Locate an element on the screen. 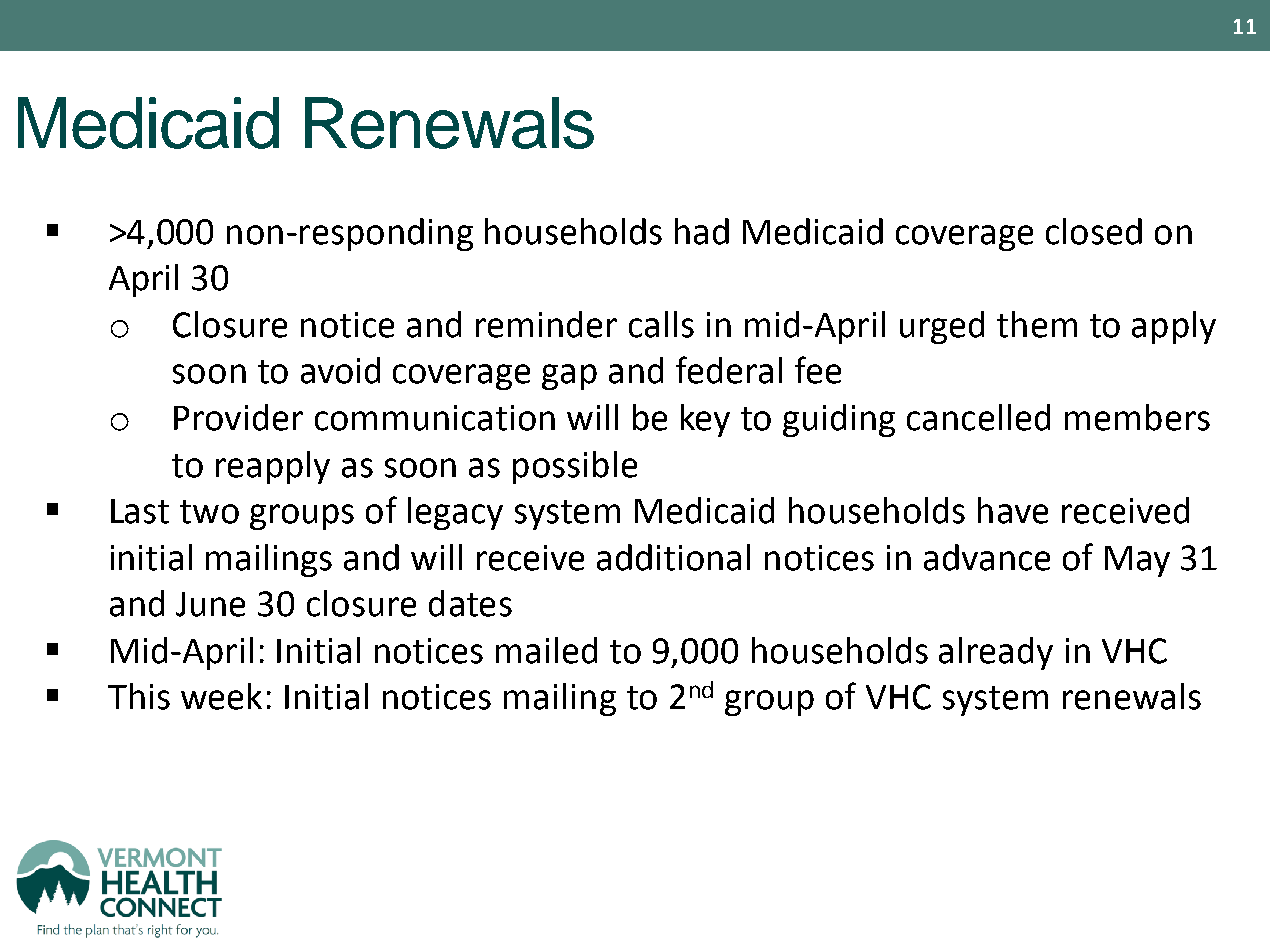 The image size is (1270, 952). avoid is located at coordinates (340, 370).
